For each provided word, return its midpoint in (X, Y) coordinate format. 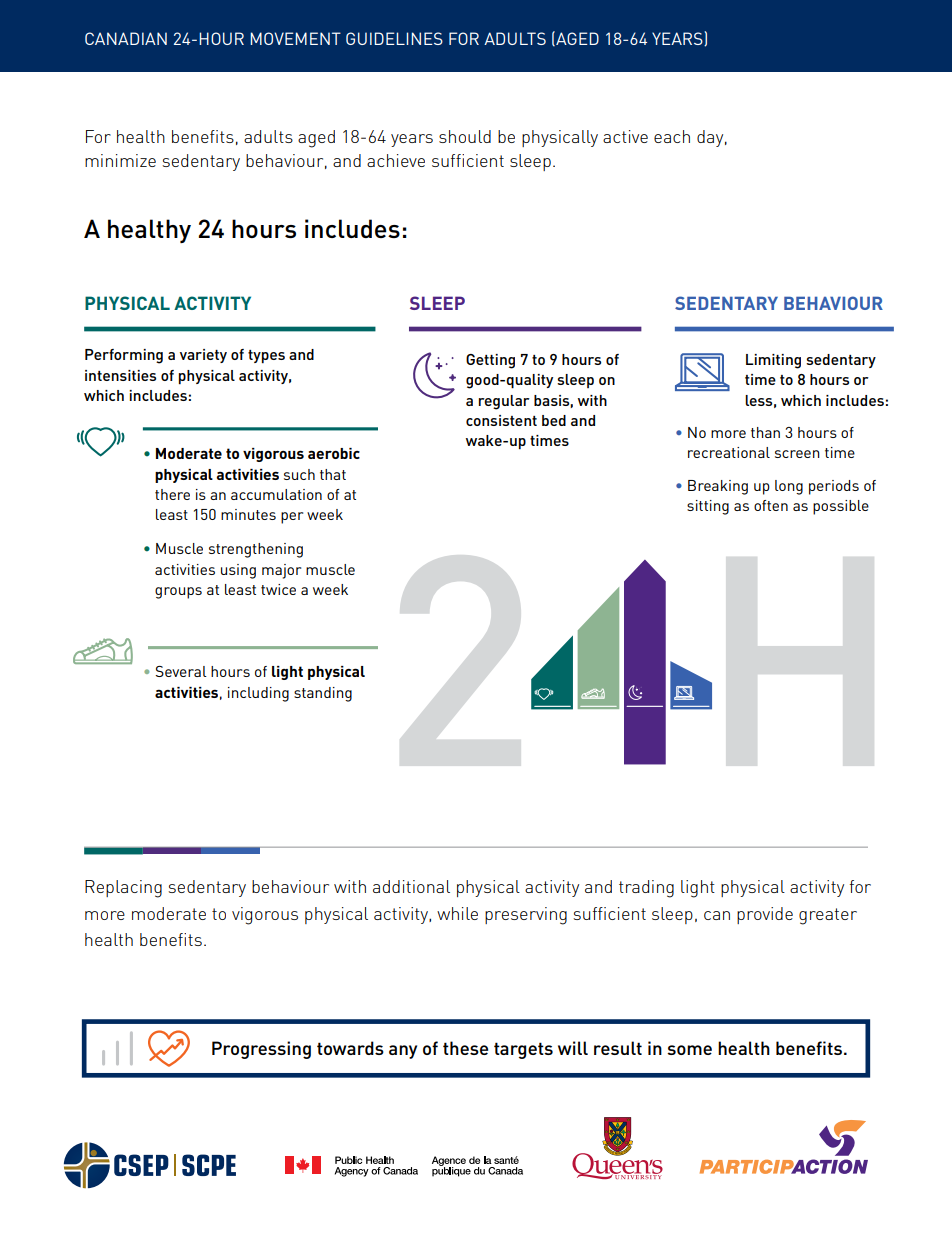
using (238, 571)
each (672, 136)
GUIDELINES (394, 38)
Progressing (261, 1050)
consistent (501, 420)
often (771, 505)
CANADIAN (126, 38)
